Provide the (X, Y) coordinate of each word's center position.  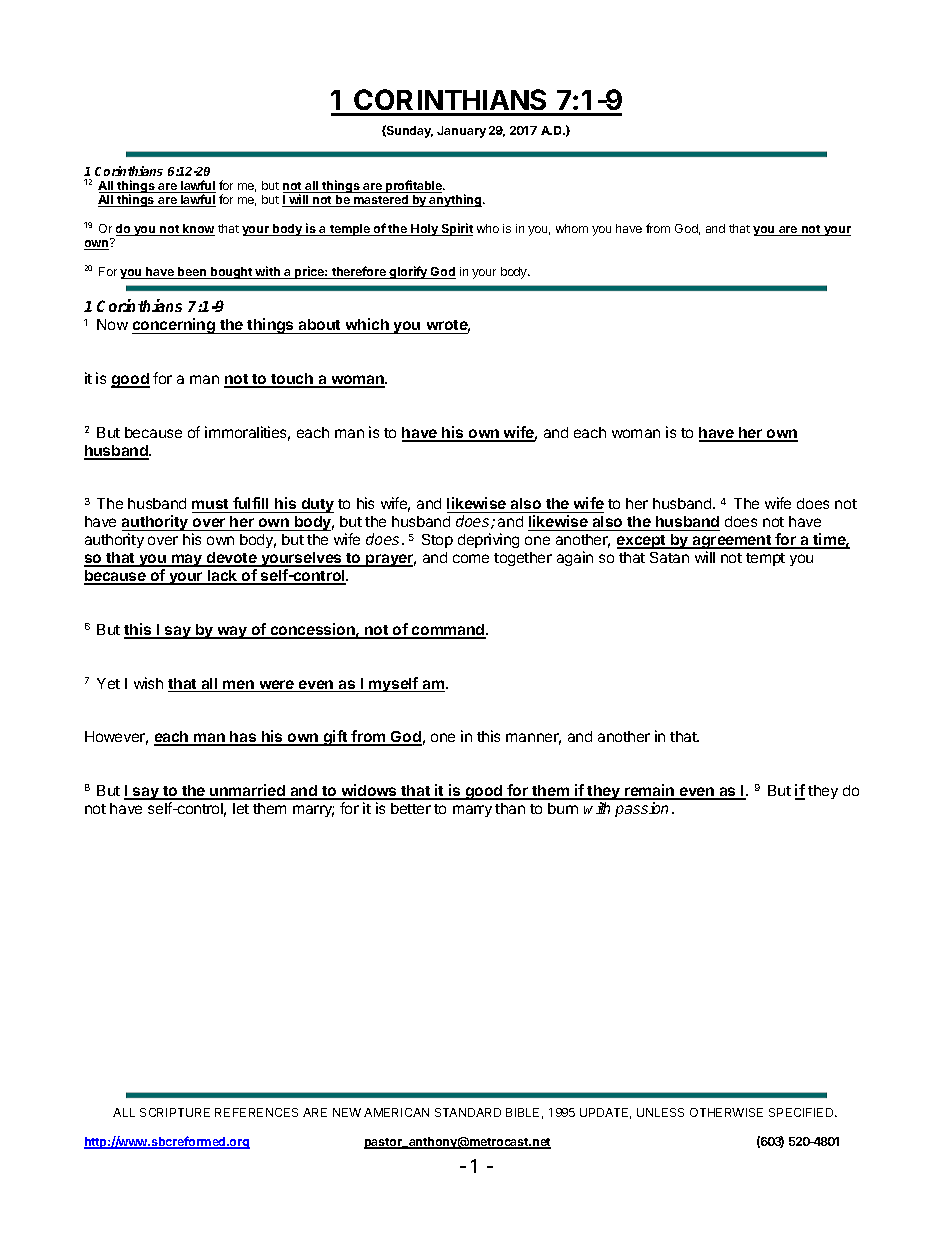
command (448, 631)
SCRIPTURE (175, 1112)
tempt (765, 559)
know (198, 230)
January (461, 132)
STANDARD (468, 1112)
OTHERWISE (726, 1112)
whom (572, 228)
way (232, 632)
